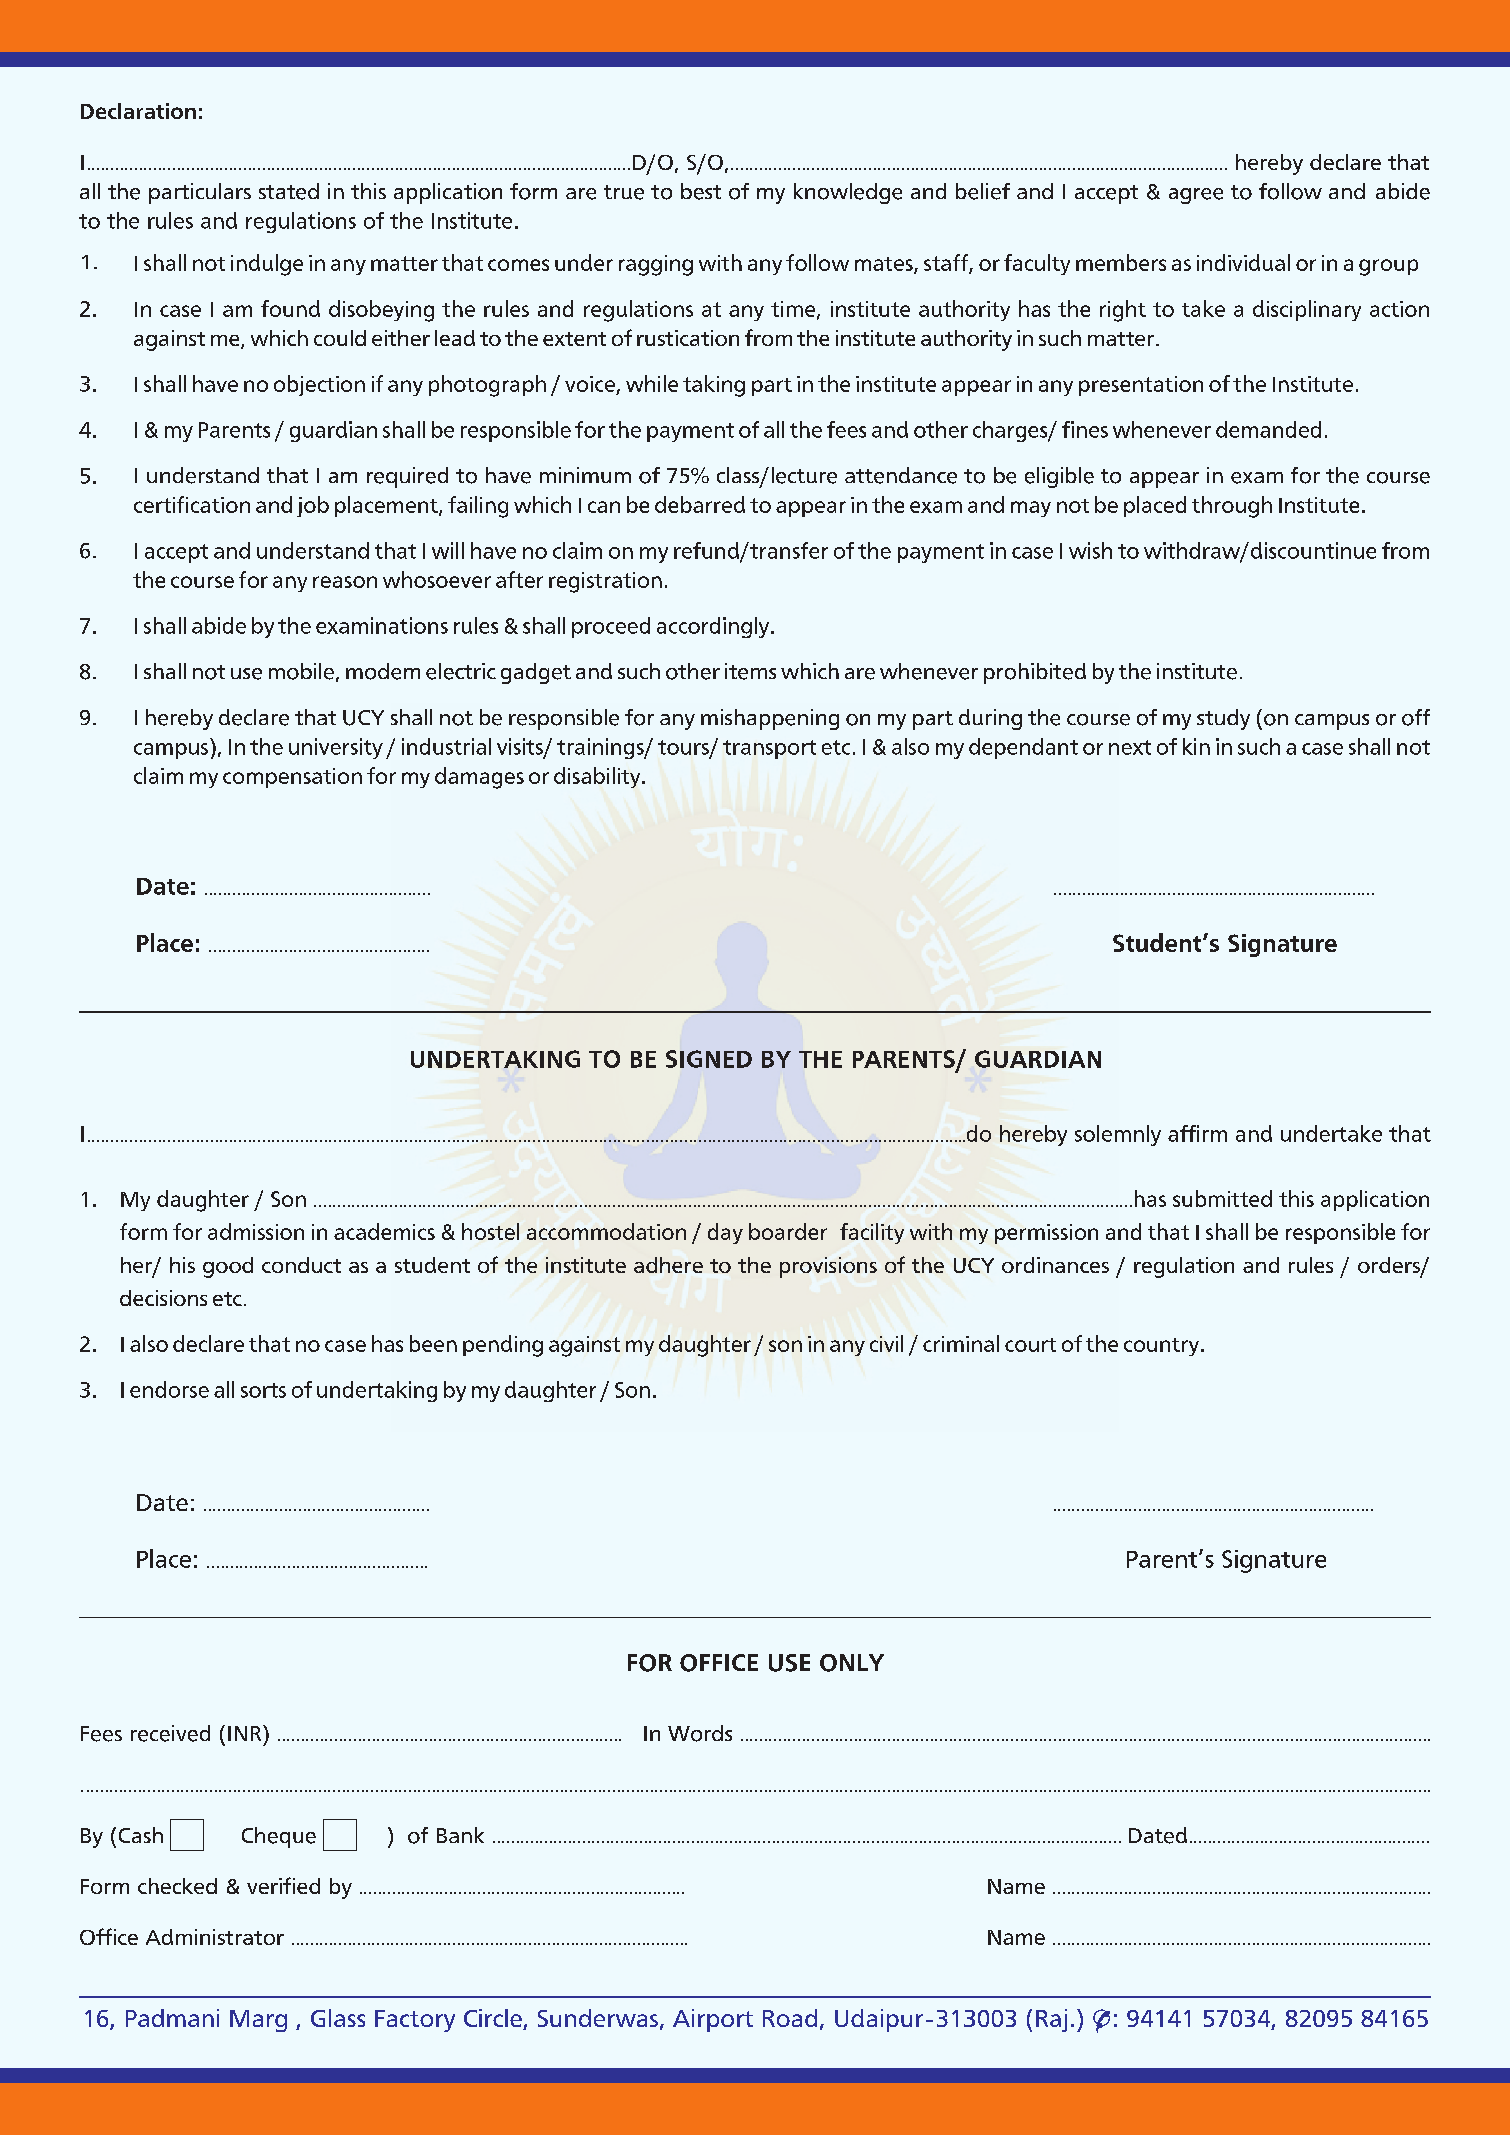 This screenshot has height=2135, width=1510. I want to click on study, so click(1223, 719).
